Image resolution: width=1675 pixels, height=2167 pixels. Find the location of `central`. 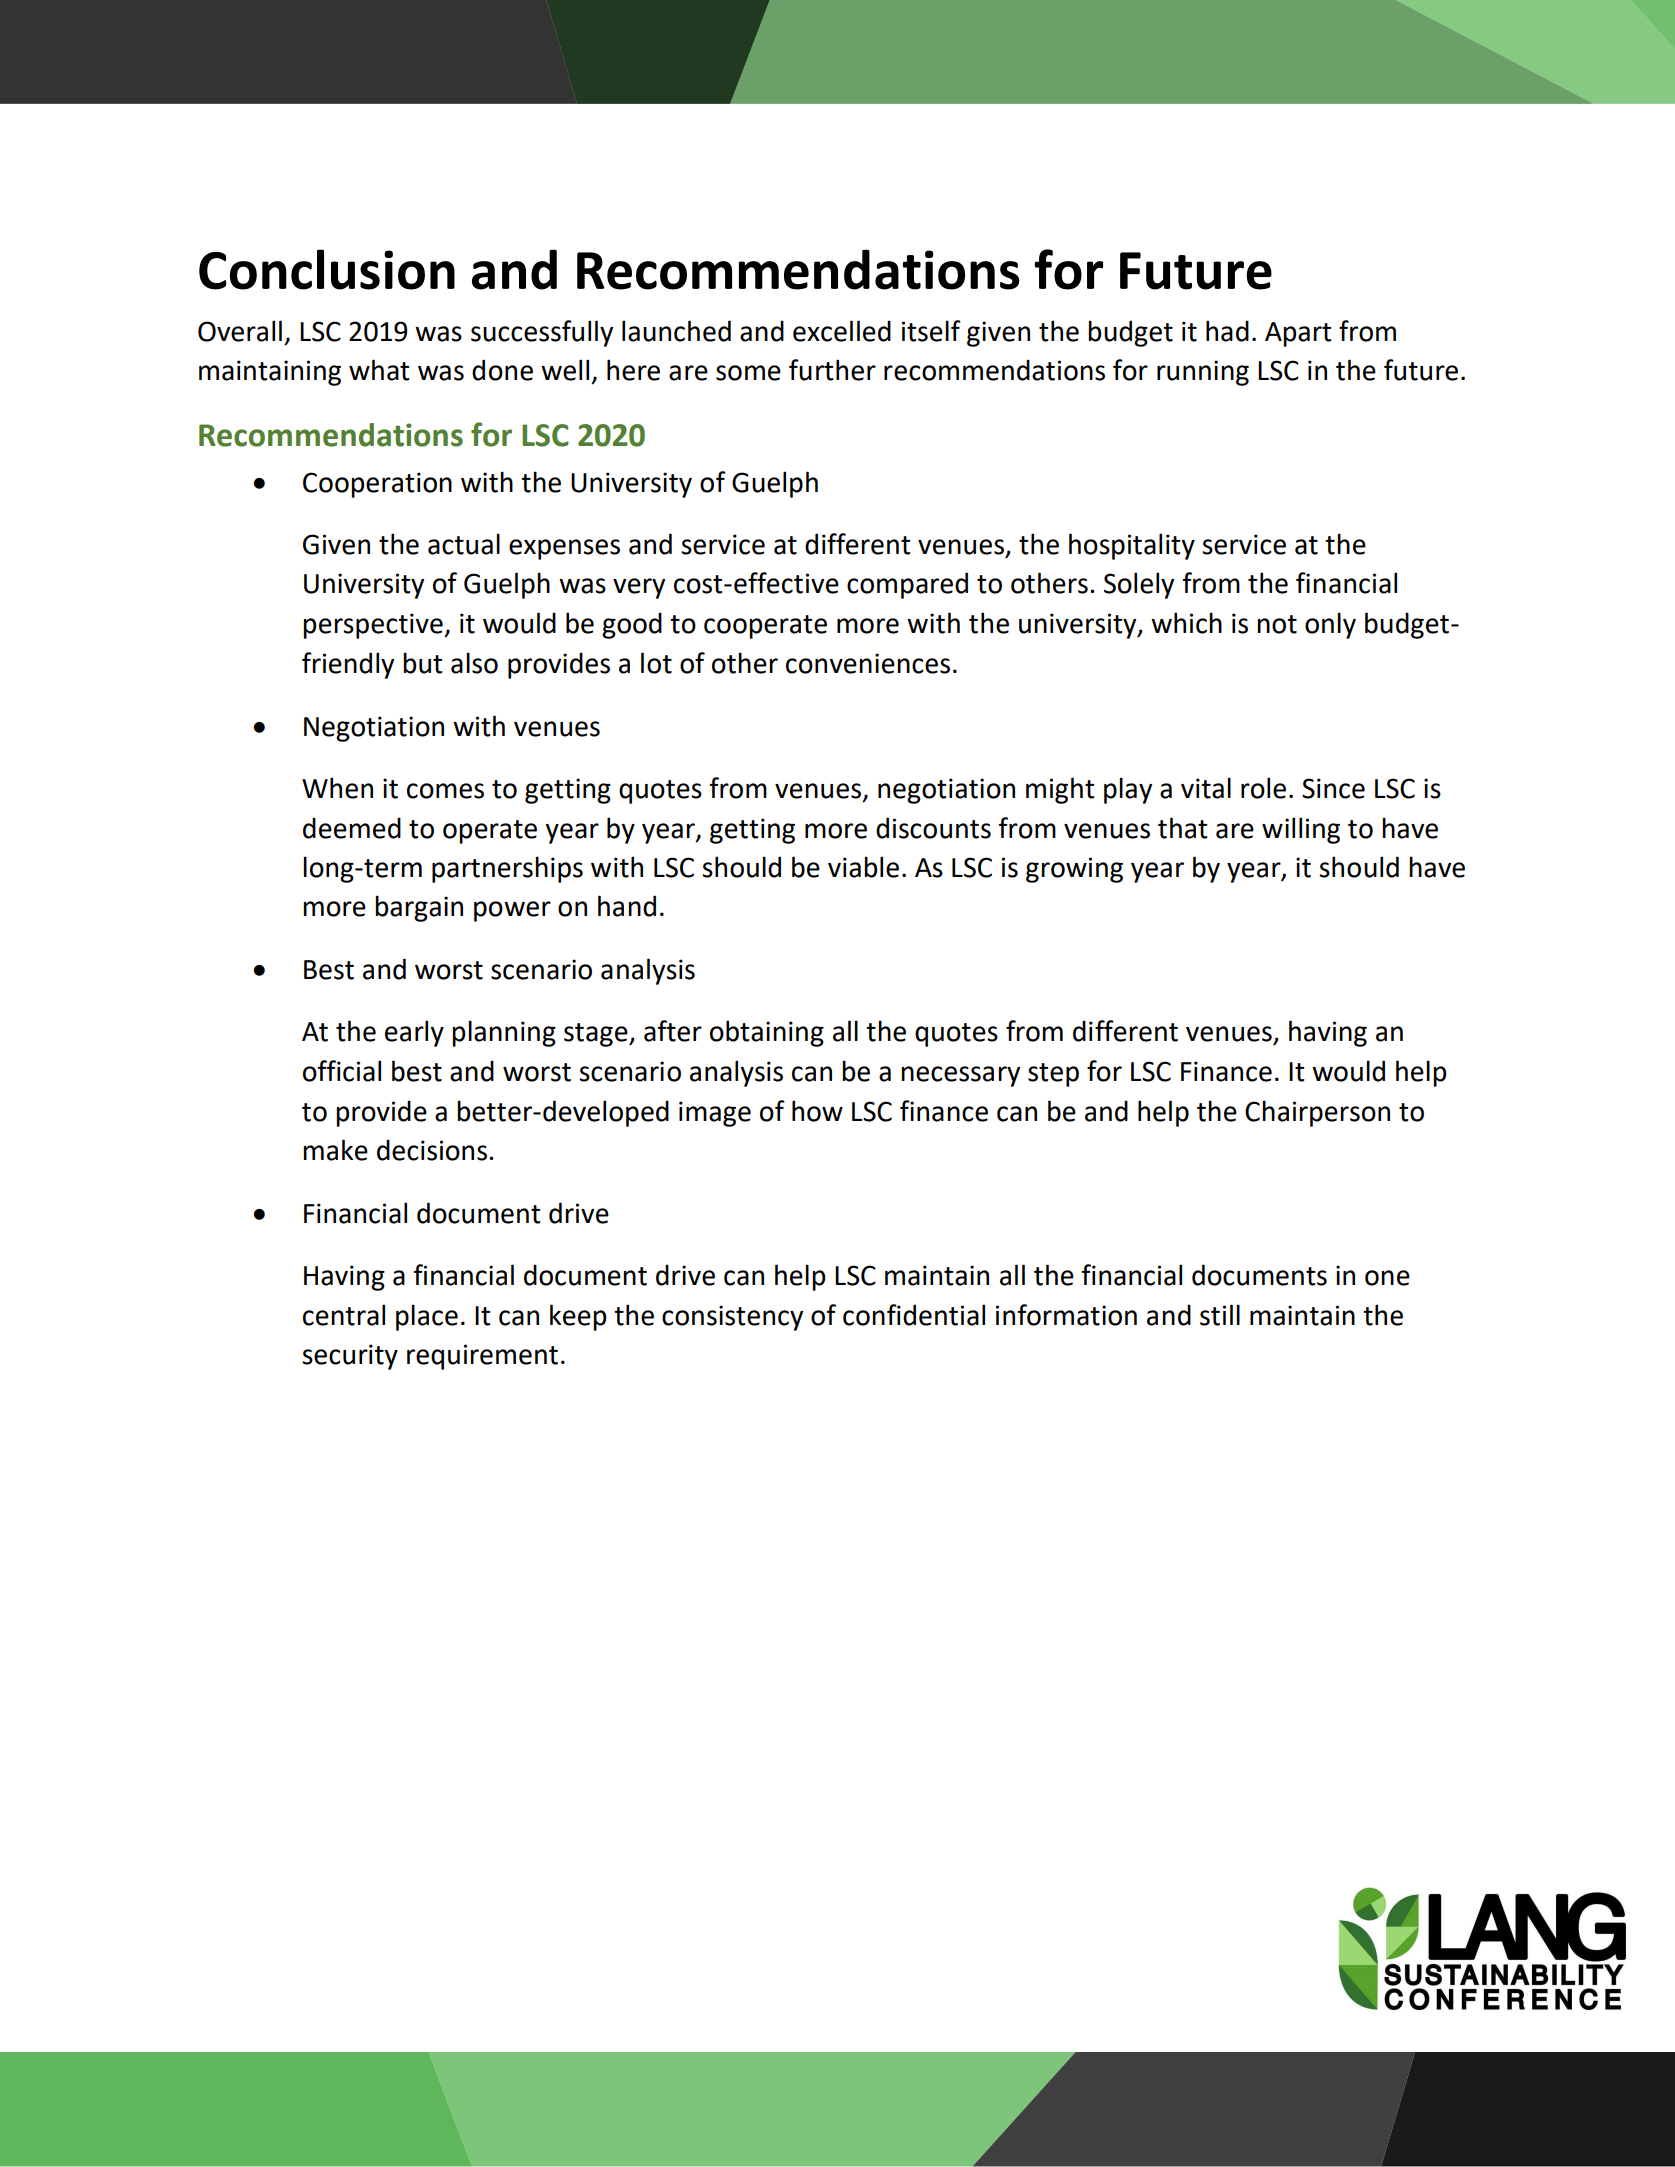

central is located at coordinates (344, 1315).
